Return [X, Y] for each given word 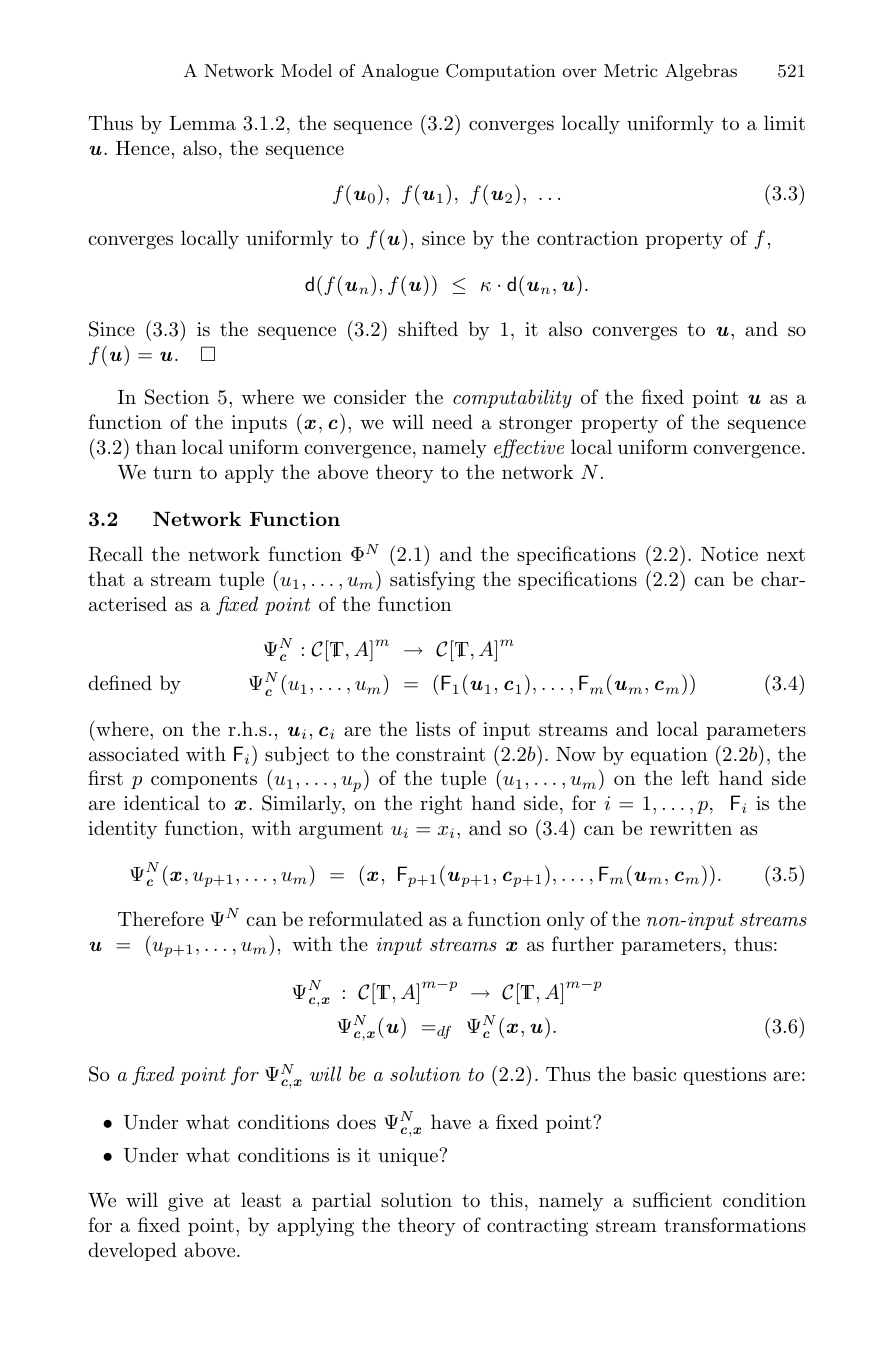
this [506, 1200]
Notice [729, 554]
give [185, 1202]
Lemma [202, 123]
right [441, 805]
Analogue [400, 72]
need [452, 421]
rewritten [691, 828]
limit [784, 123]
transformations [735, 1225]
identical [161, 803]
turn [172, 473]
